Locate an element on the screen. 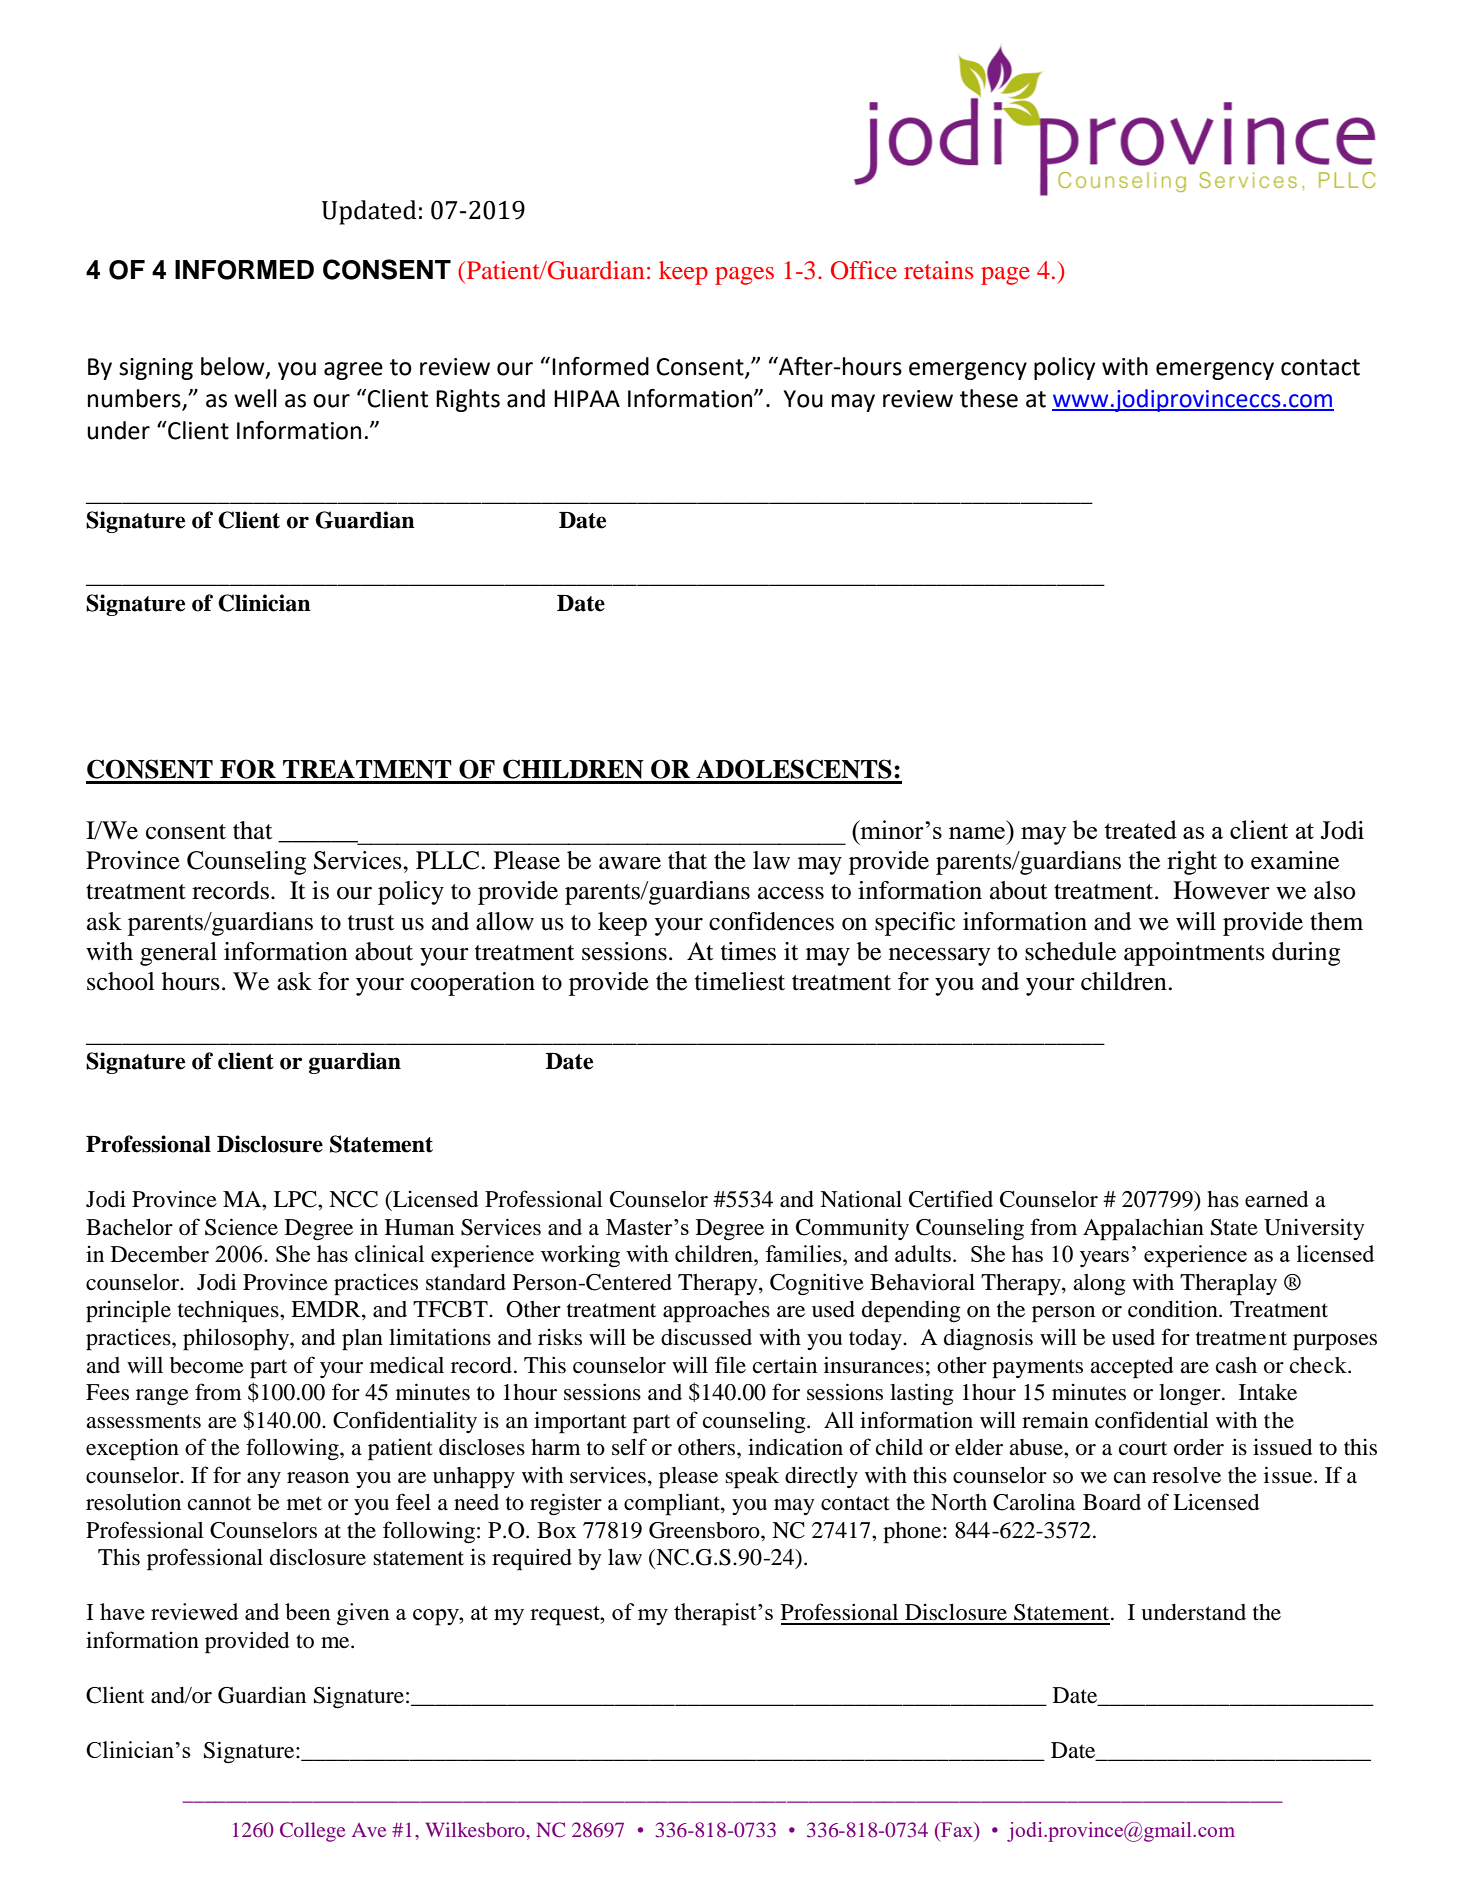  College is located at coordinates (312, 1832).
